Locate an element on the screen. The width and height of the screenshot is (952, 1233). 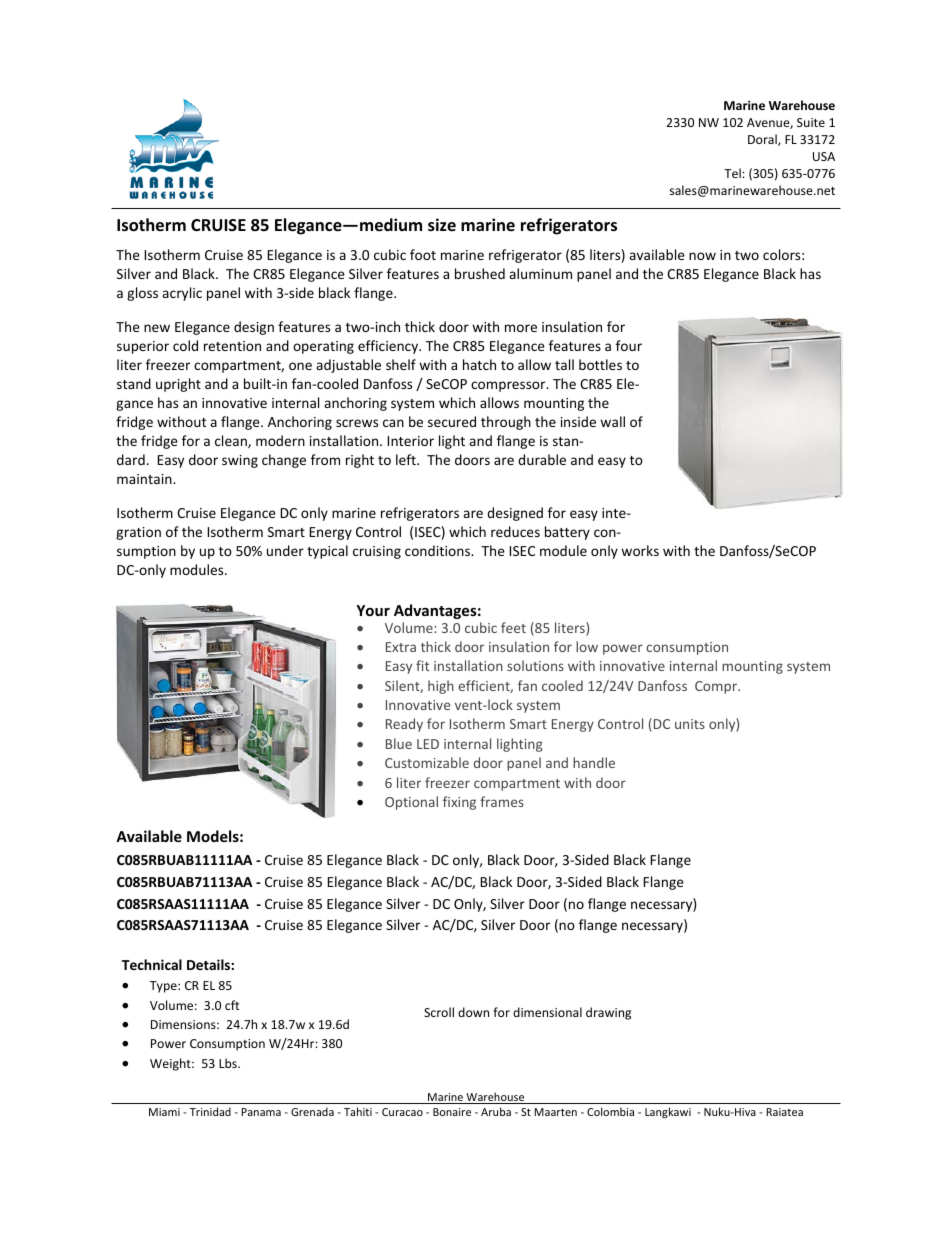
under is located at coordinates (285, 550).
